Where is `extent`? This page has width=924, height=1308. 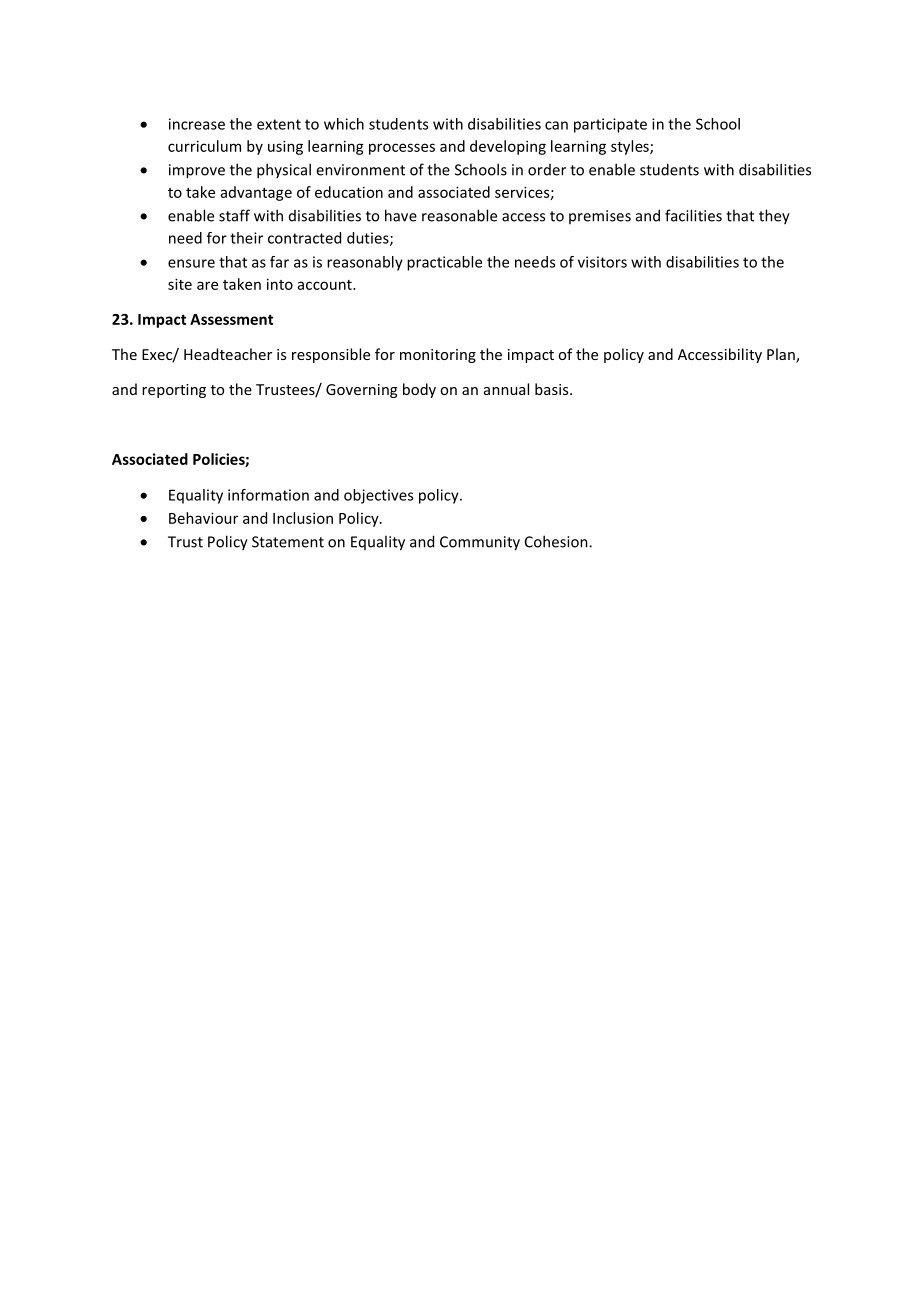 extent is located at coordinates (279, 124).
